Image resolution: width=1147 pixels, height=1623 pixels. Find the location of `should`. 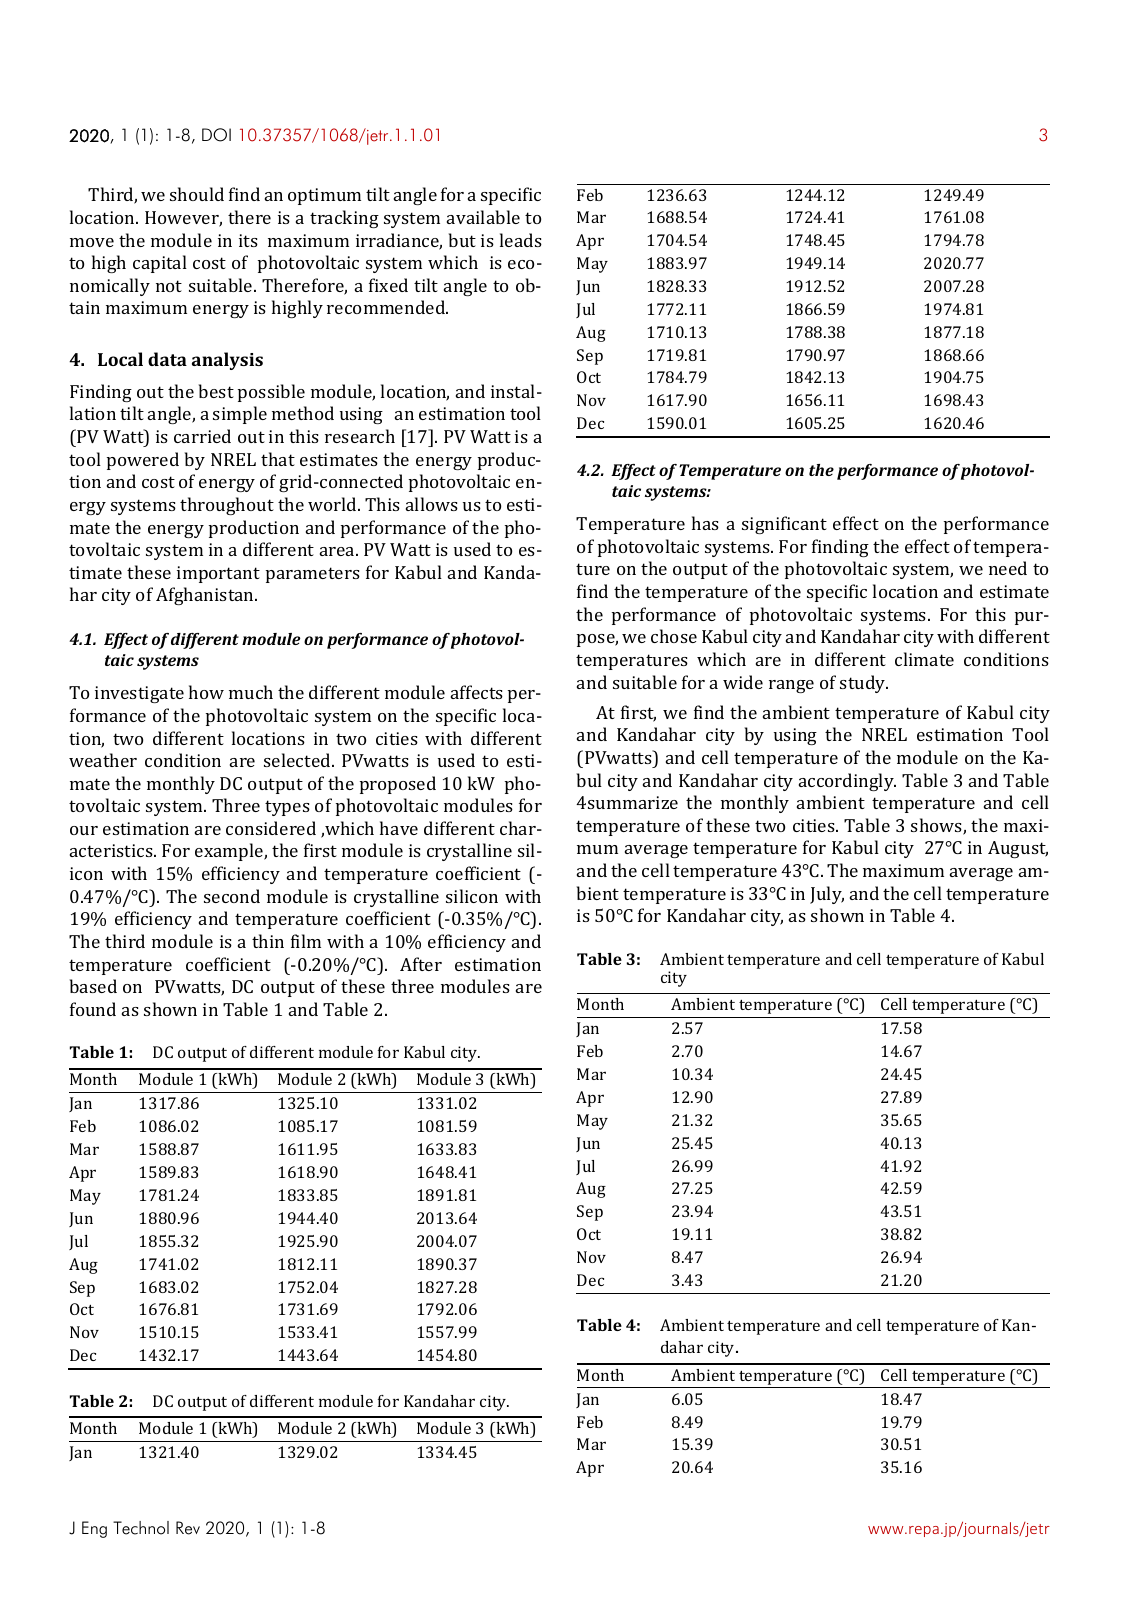

should is located at coordinates (197, 194).
